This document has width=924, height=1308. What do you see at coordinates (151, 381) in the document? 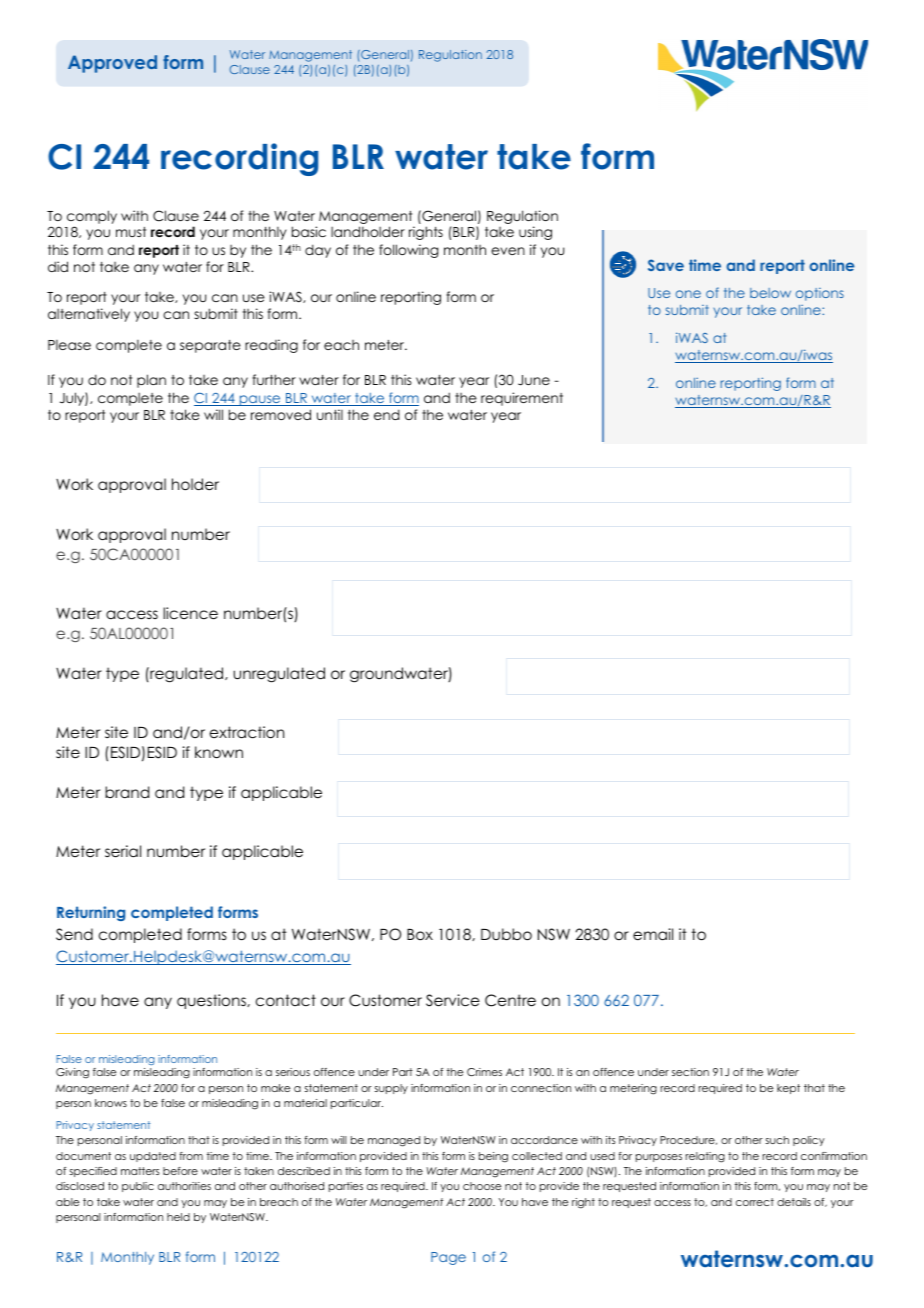
I see `plan` at bounding box center [151, 381].
